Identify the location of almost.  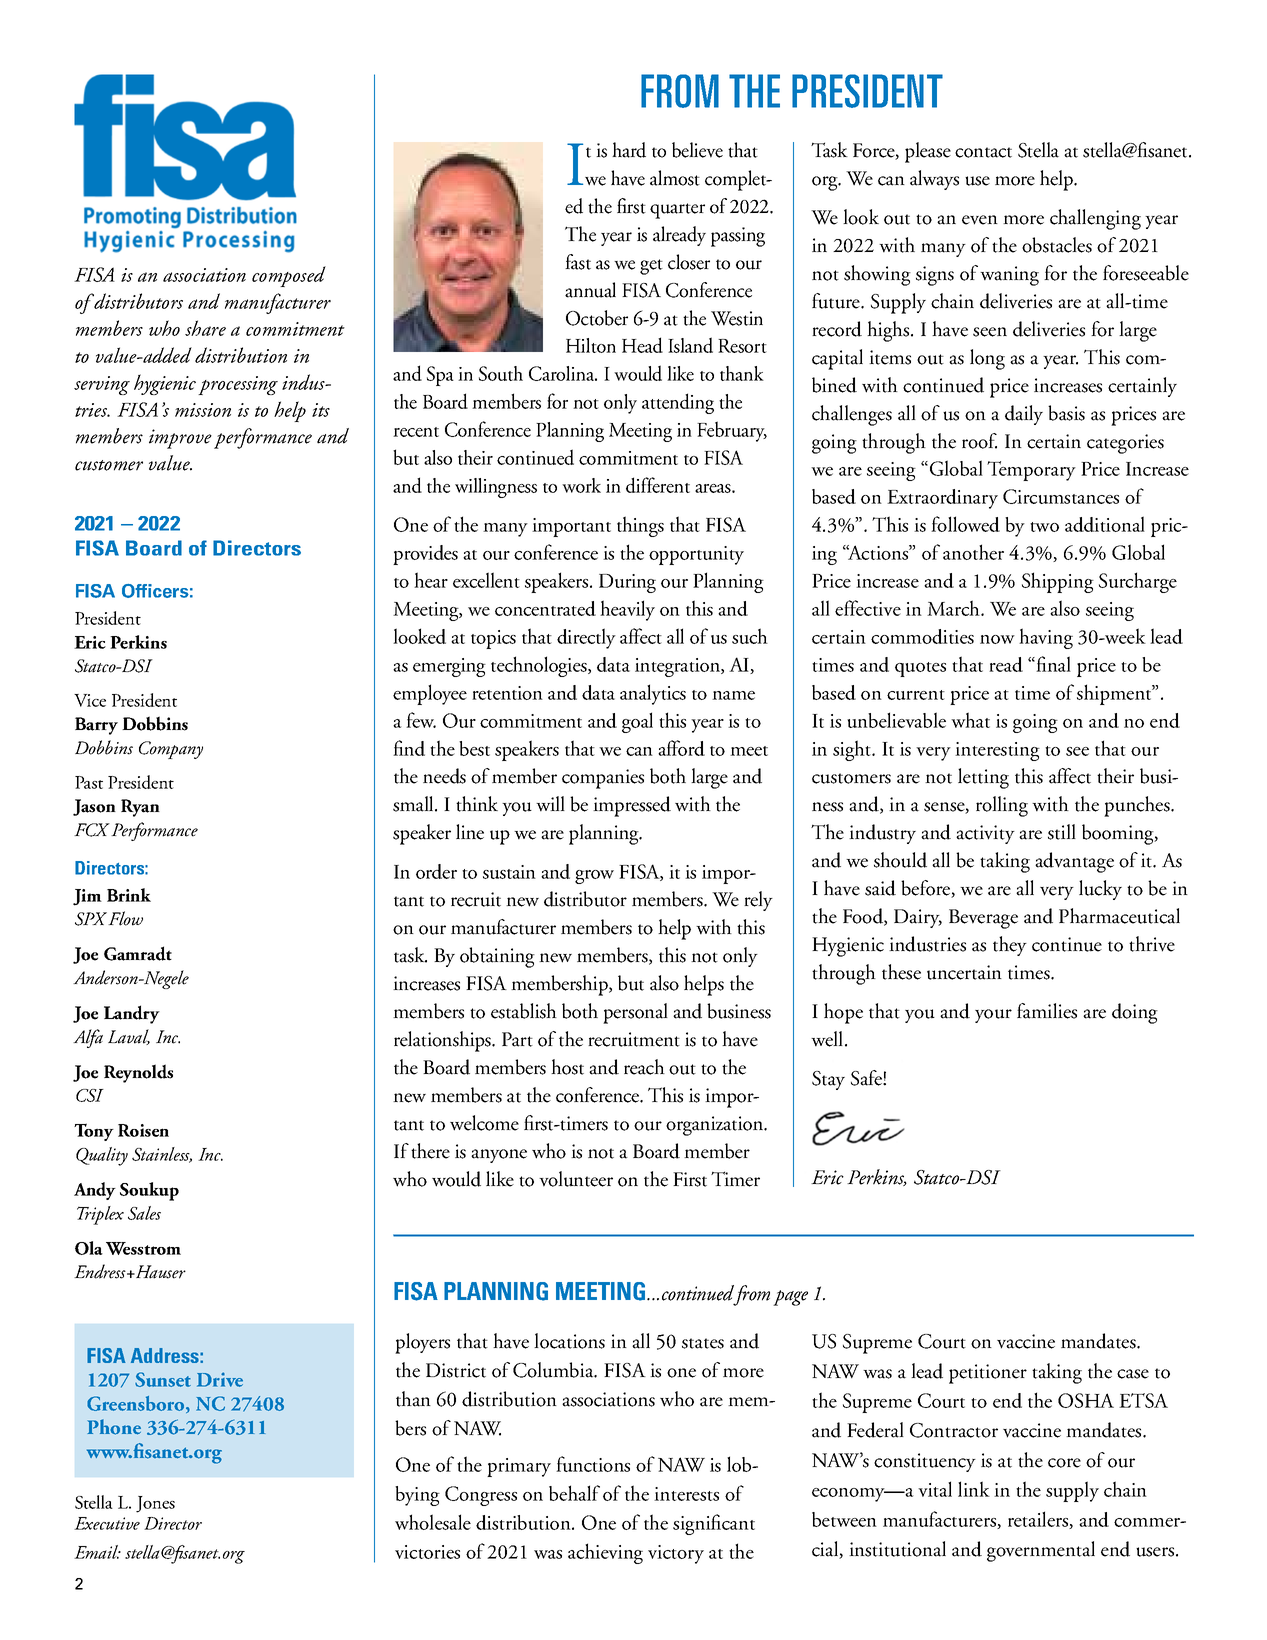
(675, 178).
